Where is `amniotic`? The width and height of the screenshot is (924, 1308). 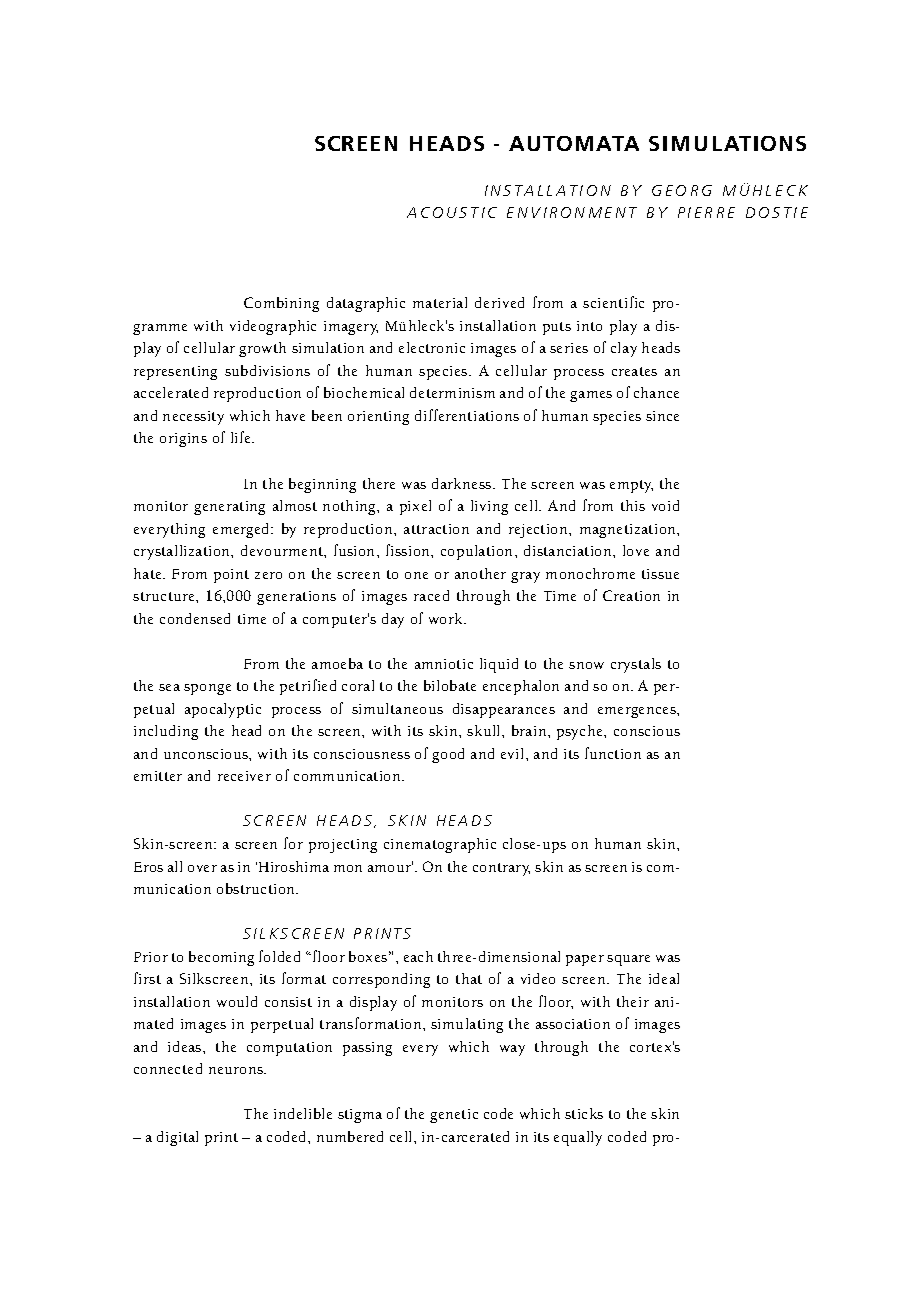
amniotic is located at coordinates (444, 664).
